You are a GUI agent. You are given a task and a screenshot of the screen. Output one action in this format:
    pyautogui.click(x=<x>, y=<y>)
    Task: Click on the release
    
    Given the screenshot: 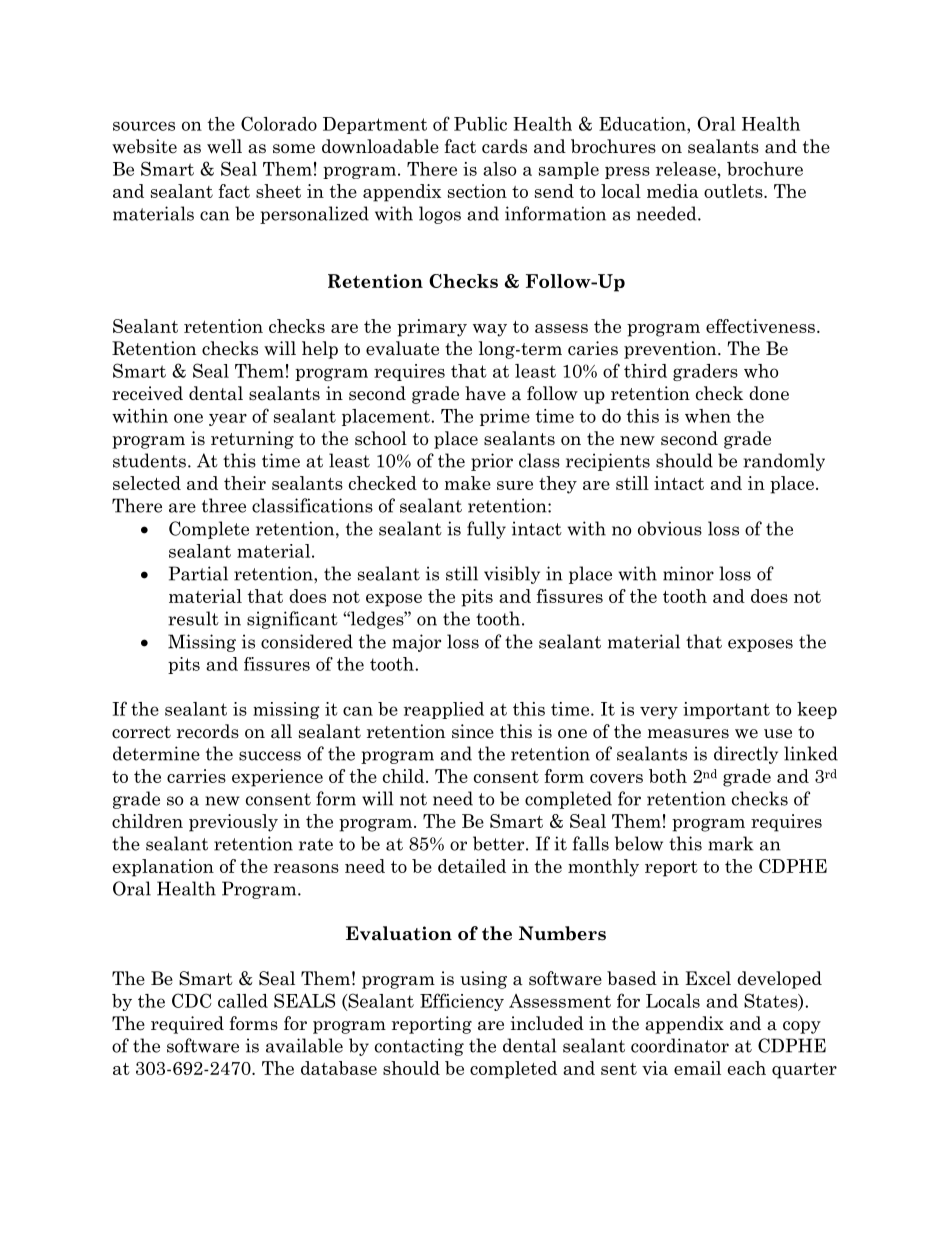 What is the action you would take?
    pyautogui.click(x=686, y=169)
